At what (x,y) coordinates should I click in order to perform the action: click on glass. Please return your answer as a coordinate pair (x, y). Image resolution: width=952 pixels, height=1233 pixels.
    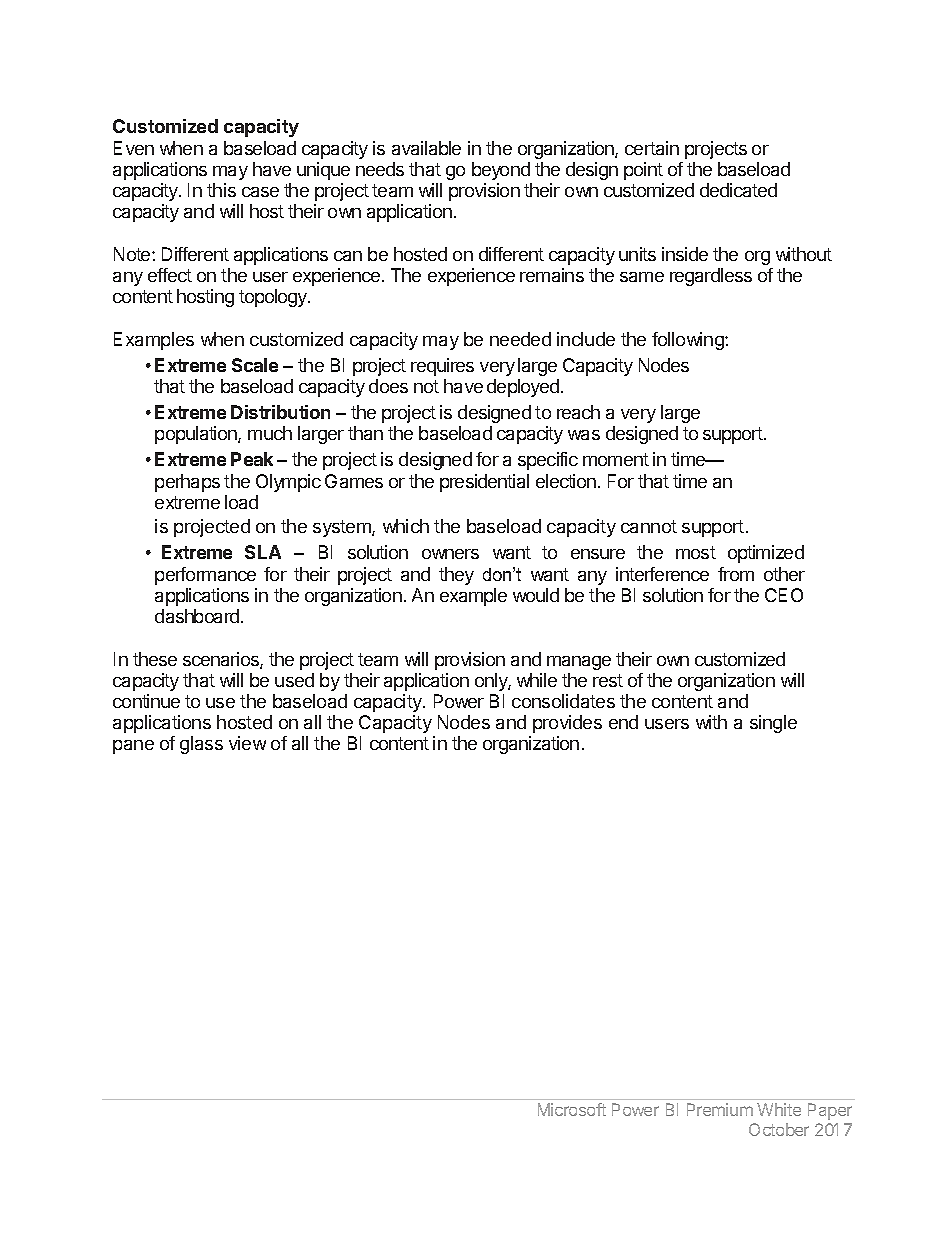
    Looking at the image, I should click on (201, 745).
